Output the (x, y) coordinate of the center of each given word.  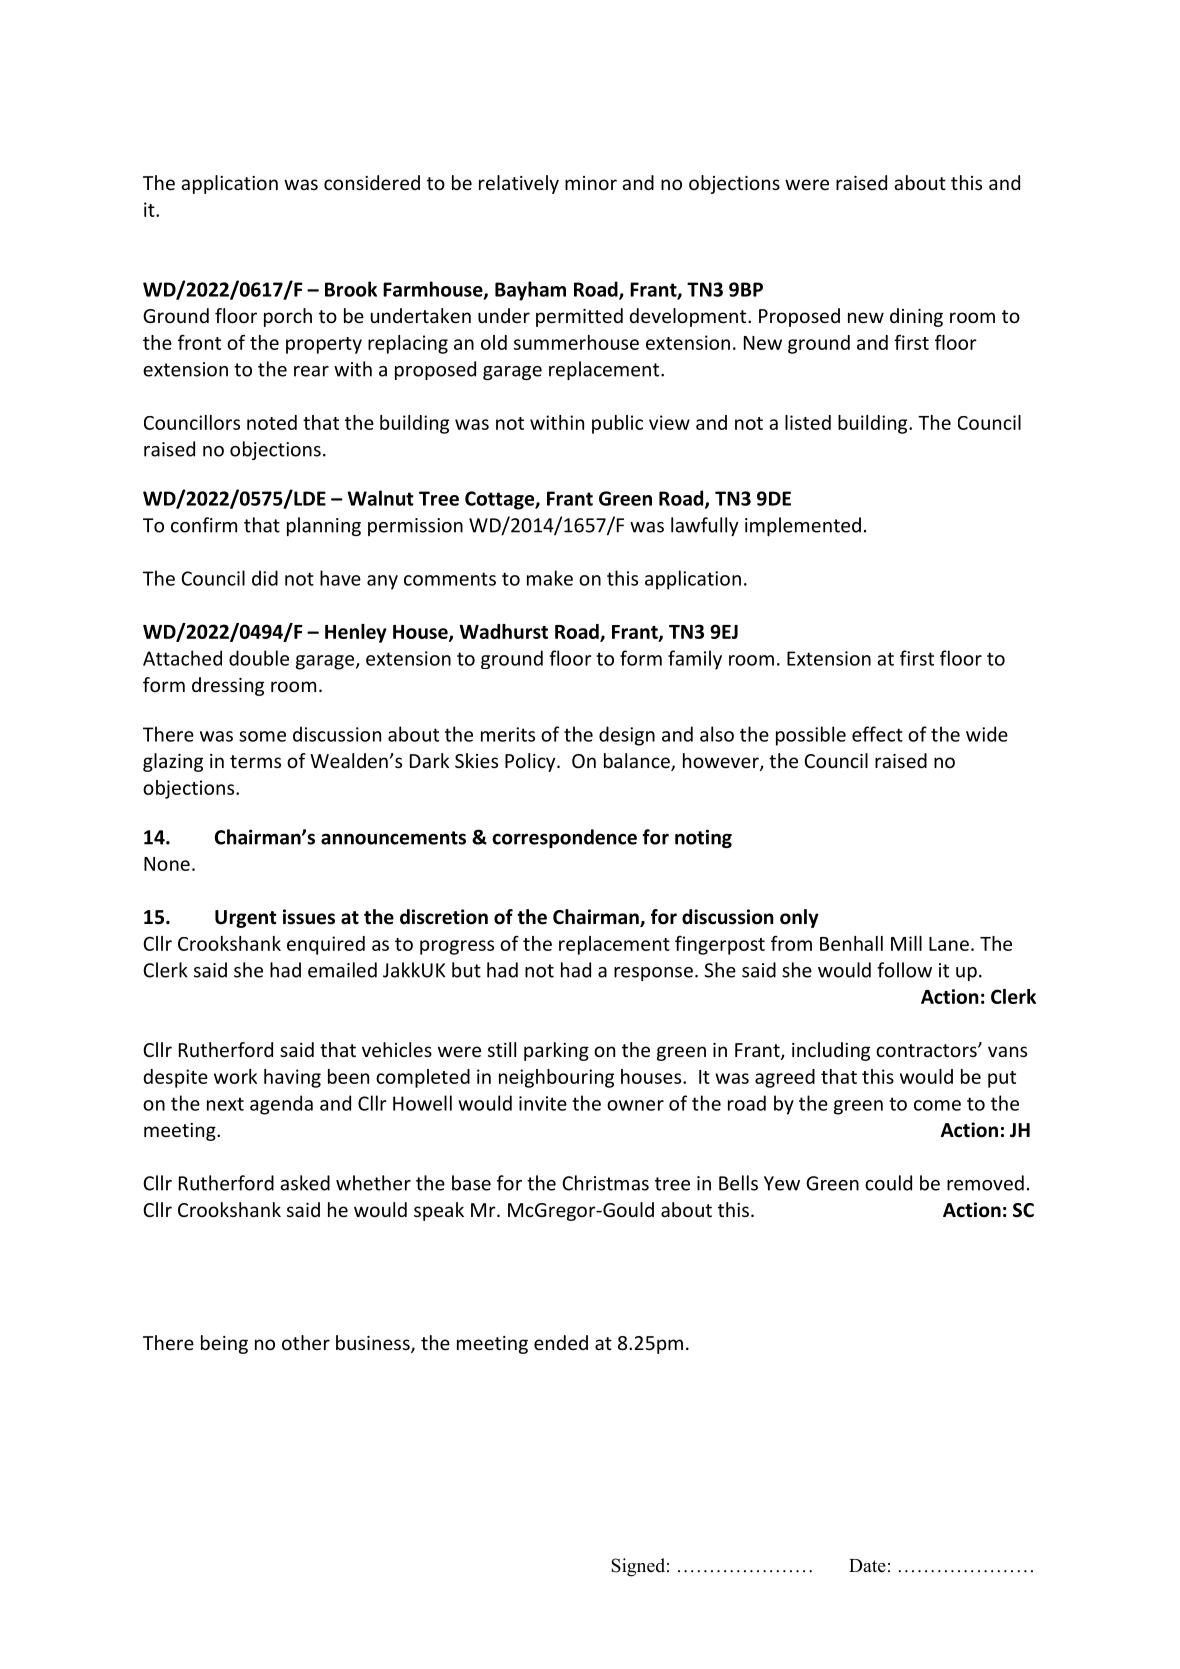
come (937, 1105)
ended (561, 1342)
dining (916, 317)
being (224, 1344)
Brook (351, 289)
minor (591, 183)
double (259, 658)
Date (867, 1566)
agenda (281, 1105)
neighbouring (556, 1078)
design (627, 736)
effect (877, 734)
